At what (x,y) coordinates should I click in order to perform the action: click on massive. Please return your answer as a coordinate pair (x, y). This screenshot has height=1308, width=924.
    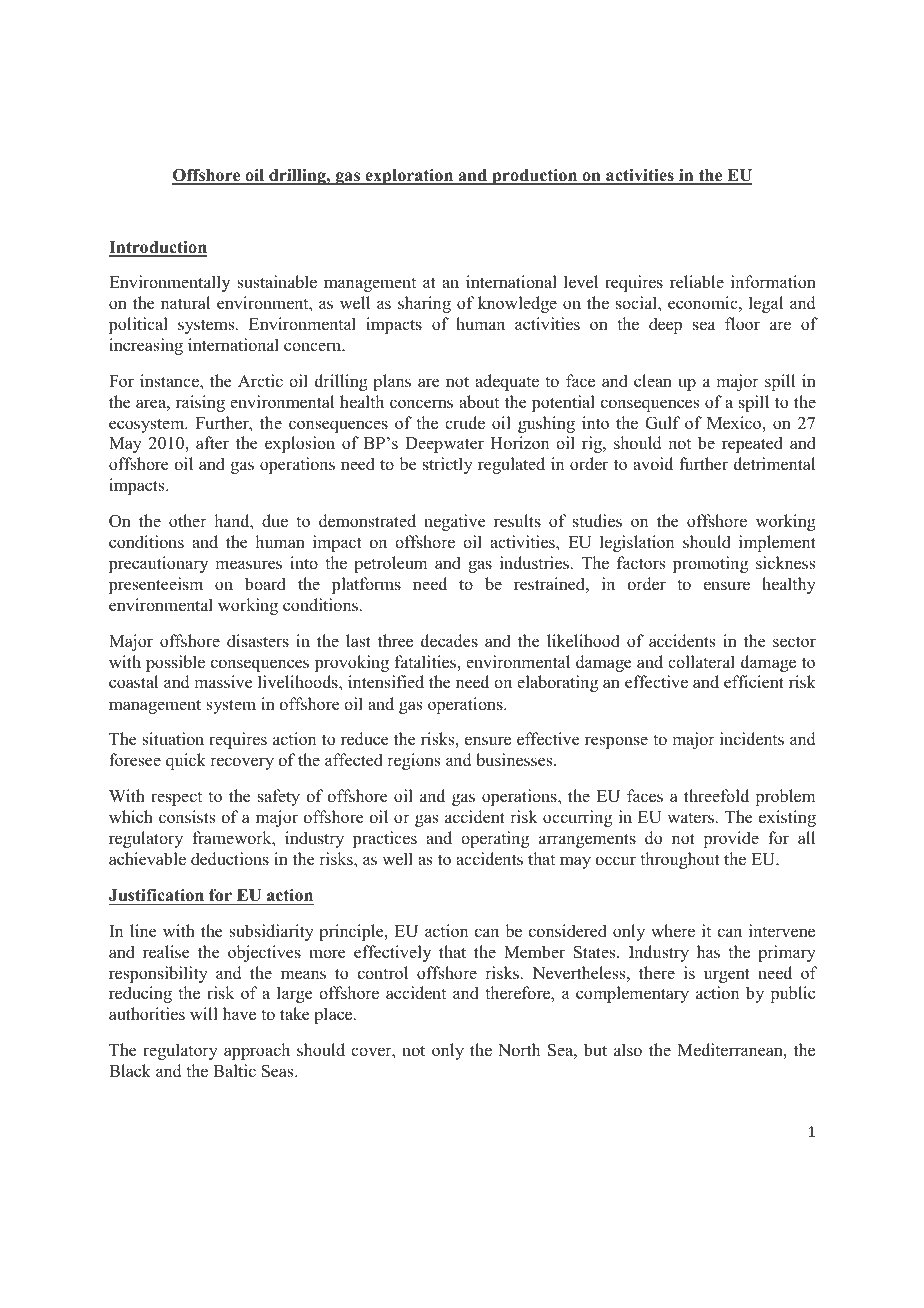
    Looking at the image, I should click on (223, 682).
